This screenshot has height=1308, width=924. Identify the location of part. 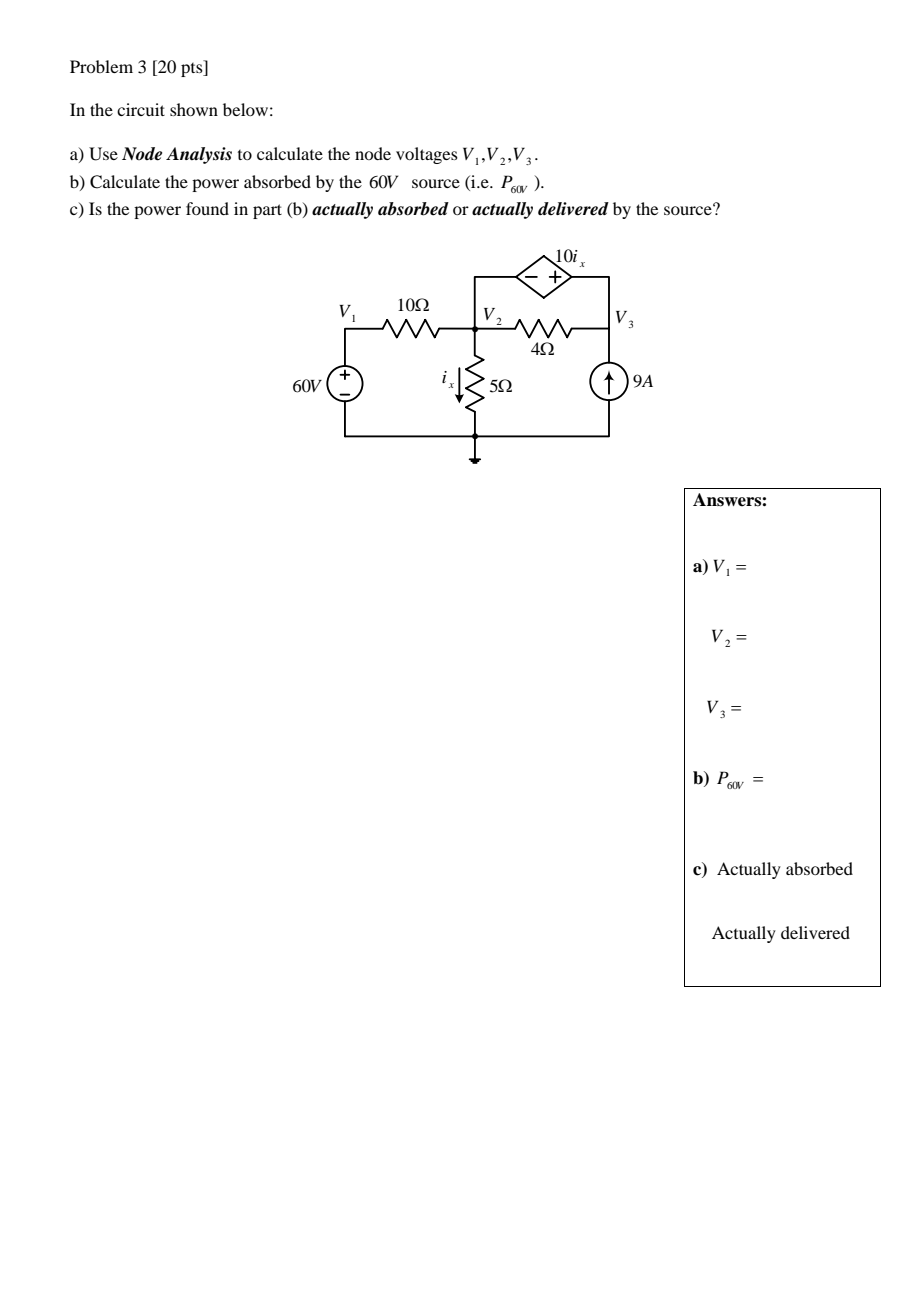
(267, 211).
